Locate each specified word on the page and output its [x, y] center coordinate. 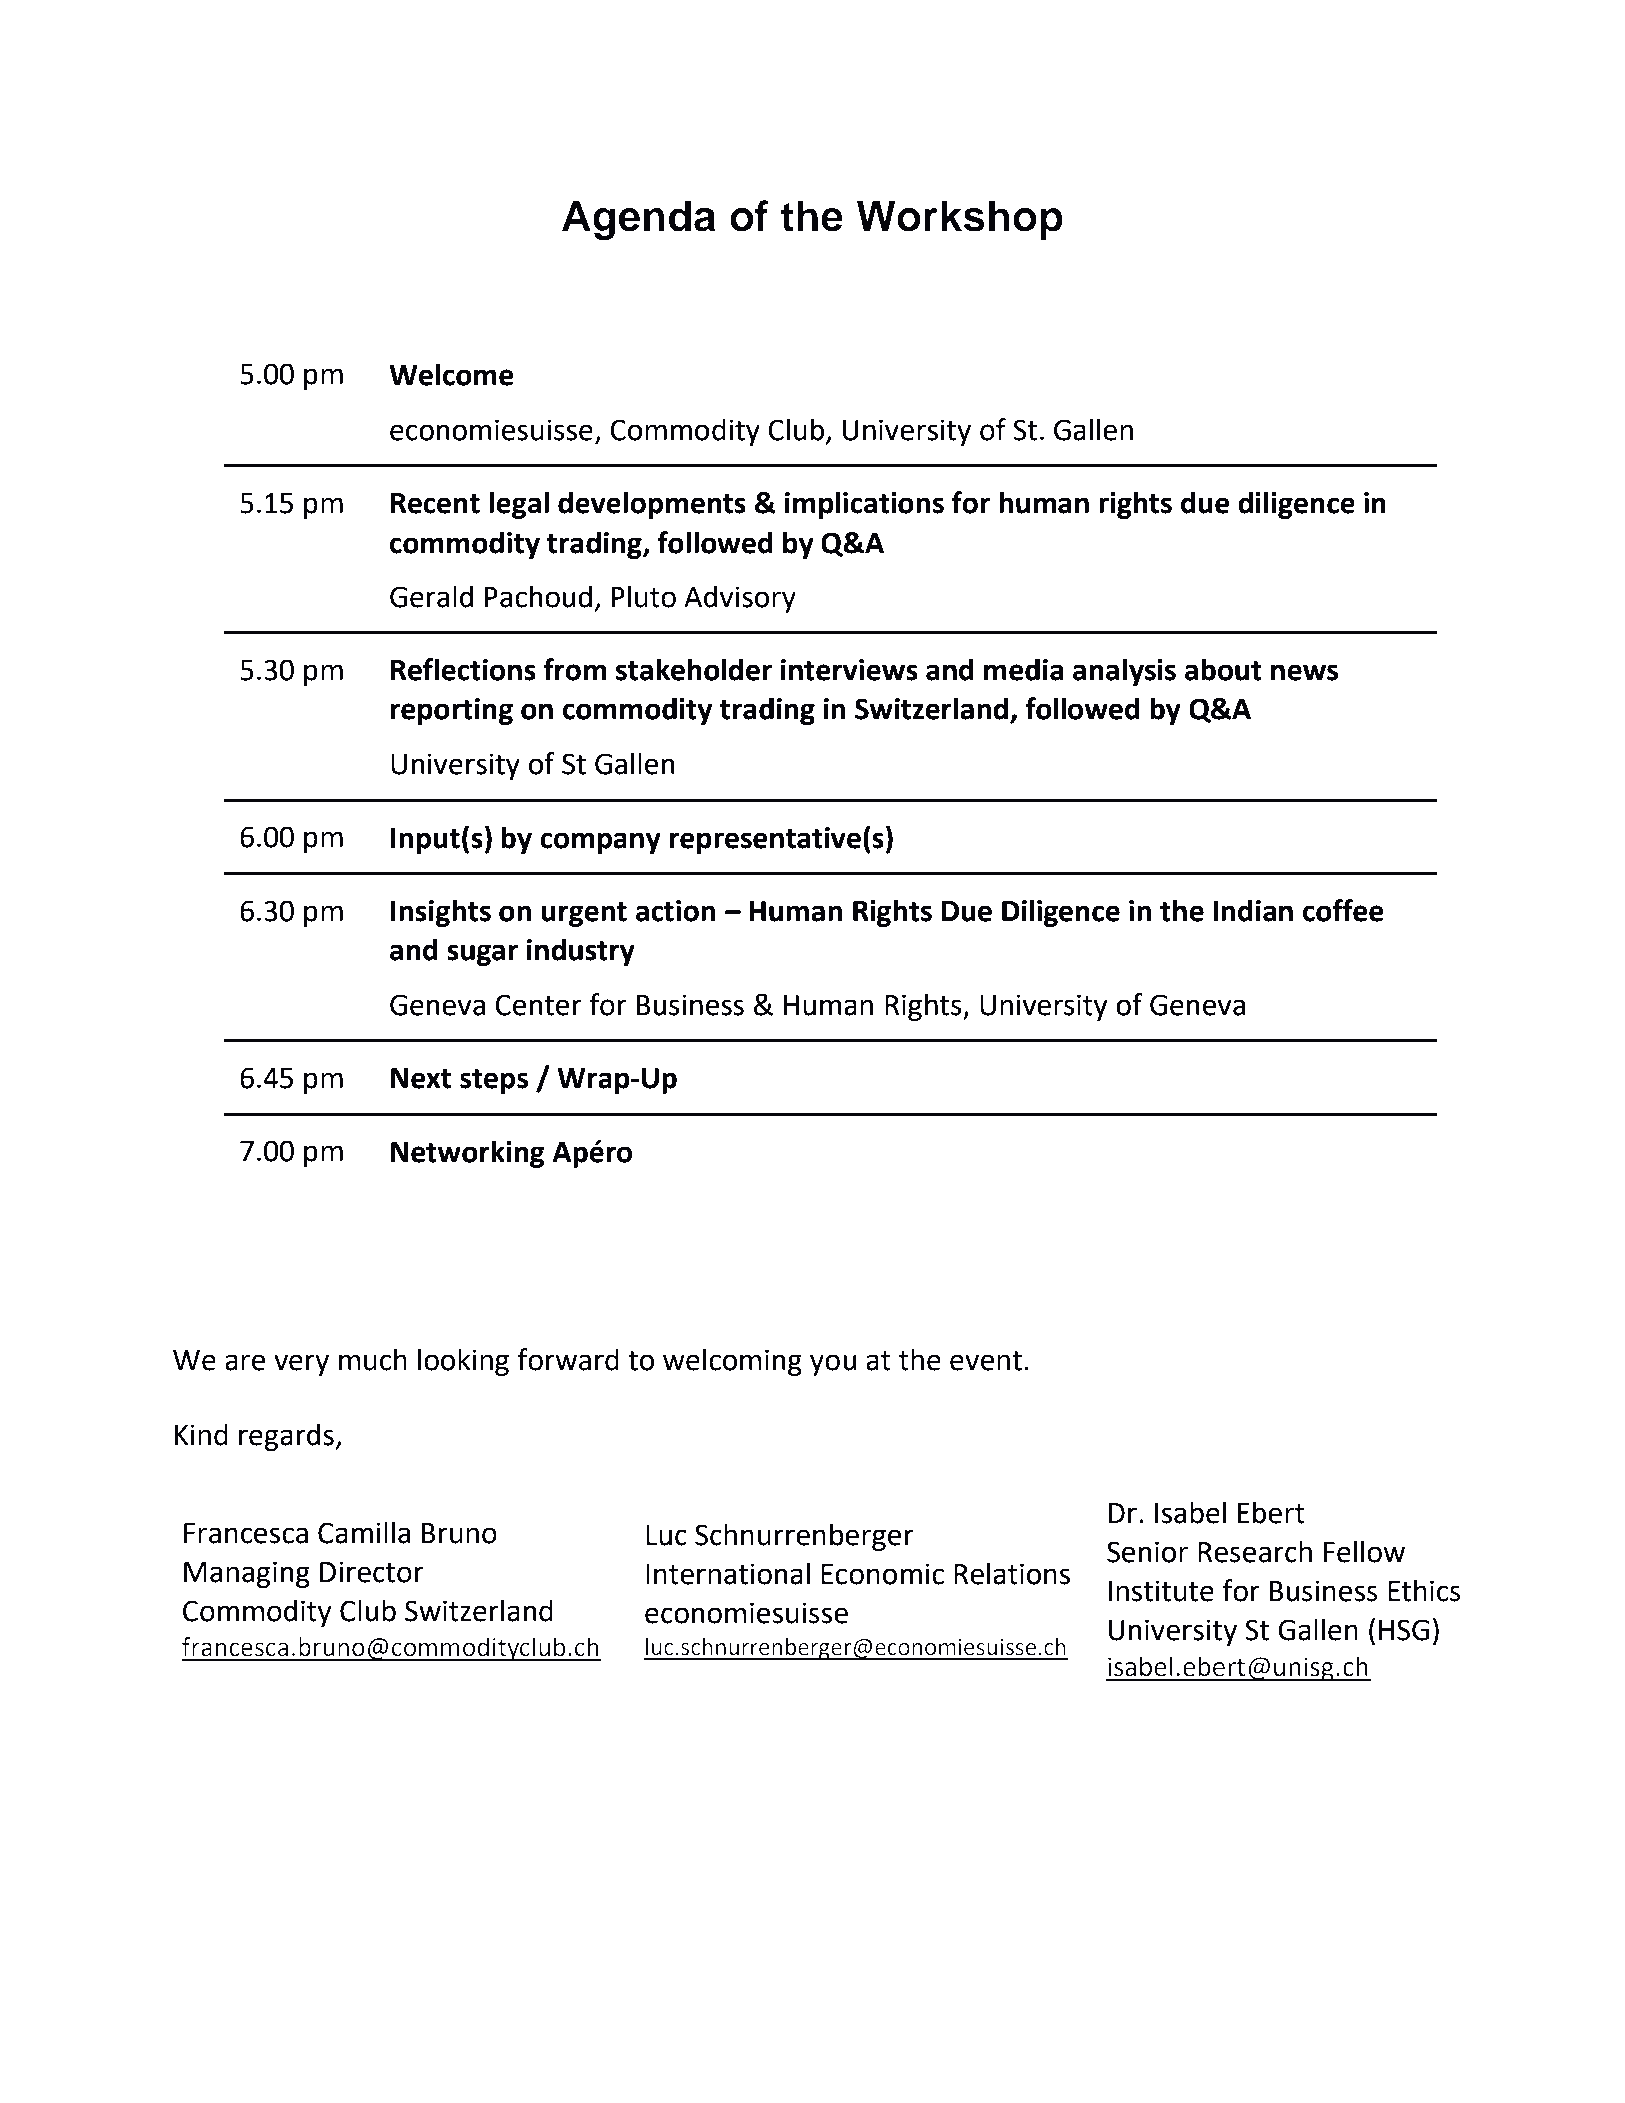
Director [372, 1572]
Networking [468, 1154]
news [1304, 672]
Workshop [960, 220]
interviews [849, 670]
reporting [452, 711]
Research [1255, 1551]
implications [864, 505]
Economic [882, 1574]
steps [494, 1081]
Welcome [451, 374]
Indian [1253, 910]
